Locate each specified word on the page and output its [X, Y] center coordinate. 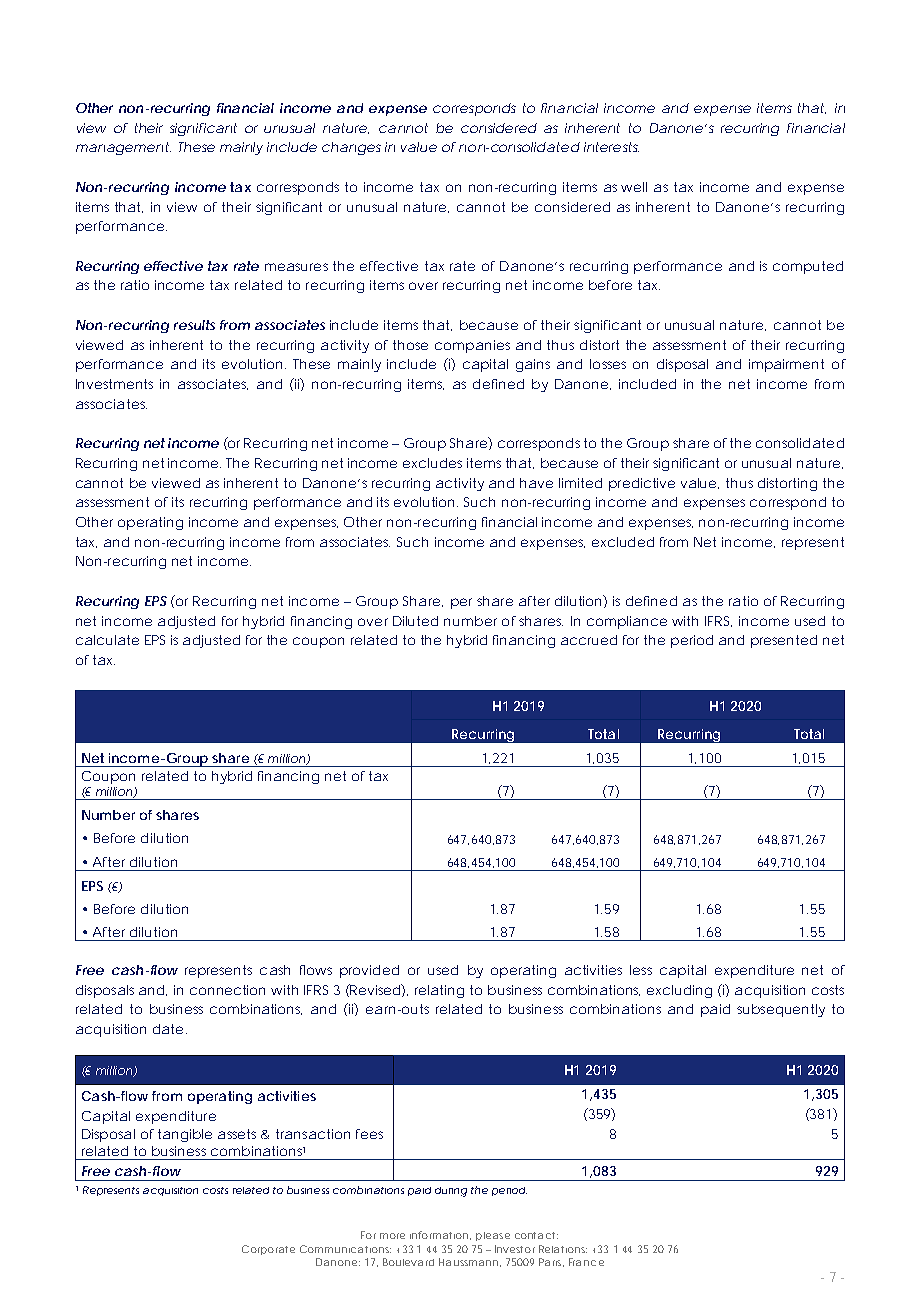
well [634, 187]
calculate [107, 640]
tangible [185, 1135]
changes [351, 148]
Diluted [415, 621]
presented [784, 641]
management [123, 148]
